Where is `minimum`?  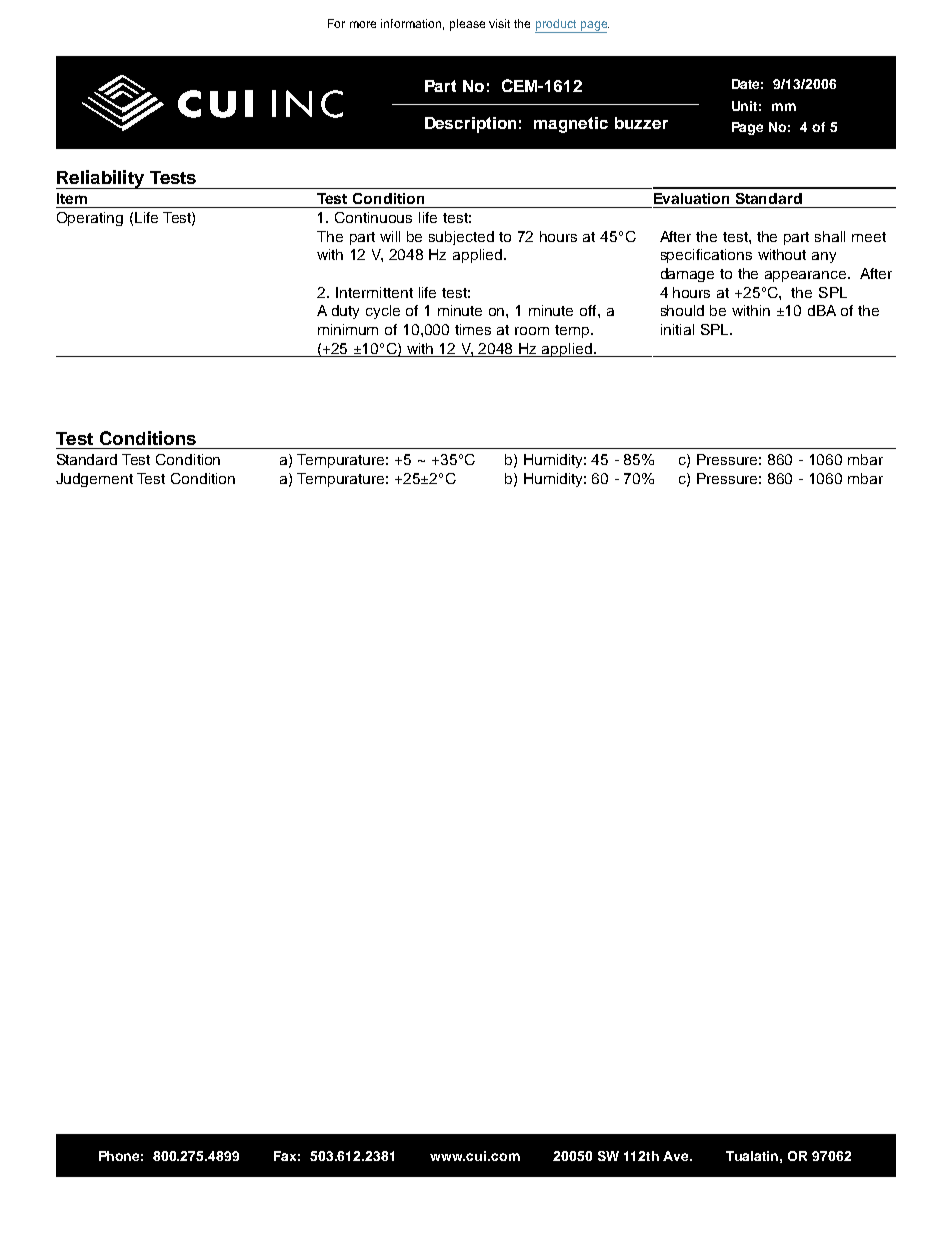
minimum is located at coordinates (348, 329).
